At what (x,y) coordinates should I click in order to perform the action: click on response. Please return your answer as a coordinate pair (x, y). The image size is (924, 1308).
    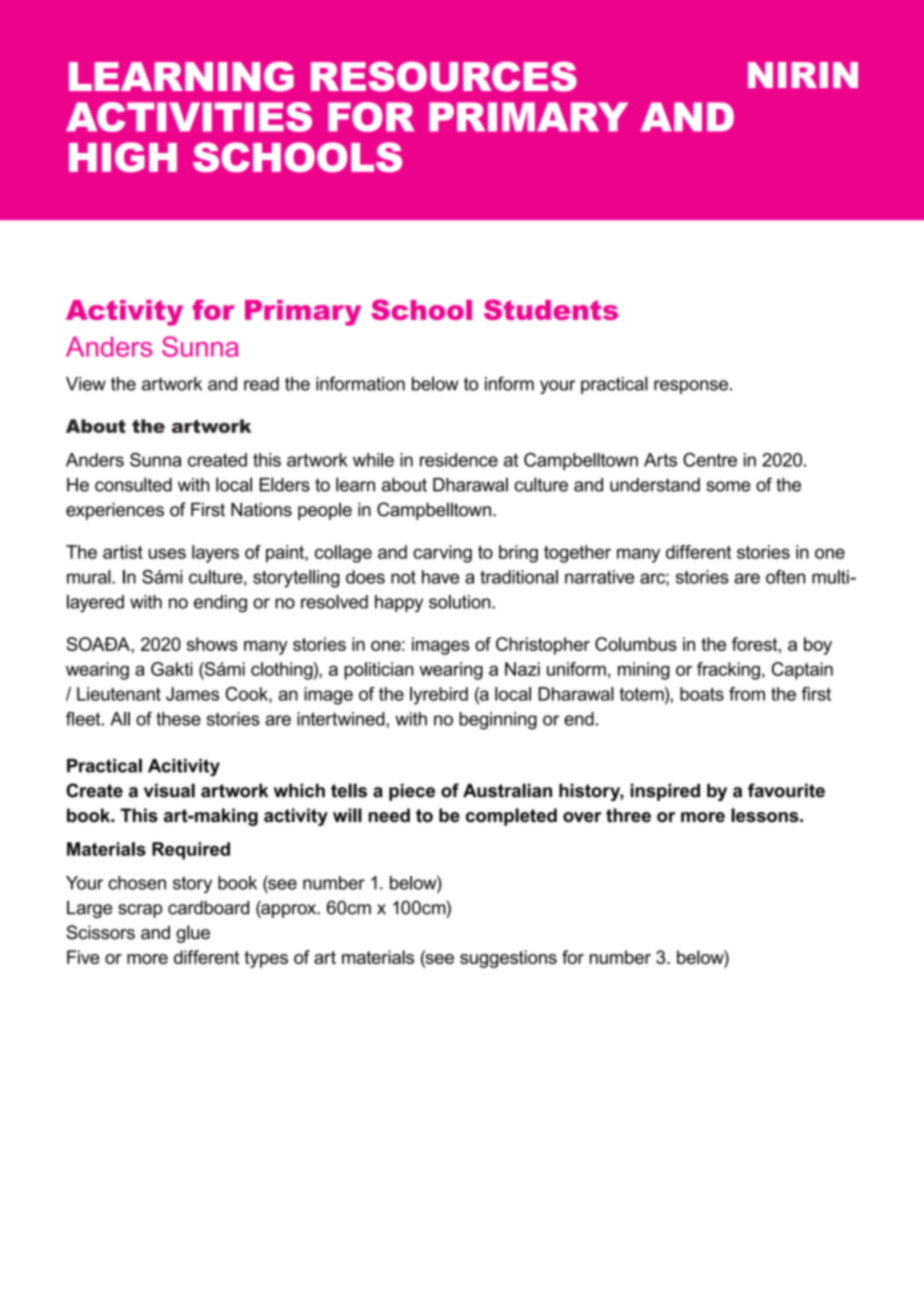
    Looking at the image, I should click on (691, 387).
